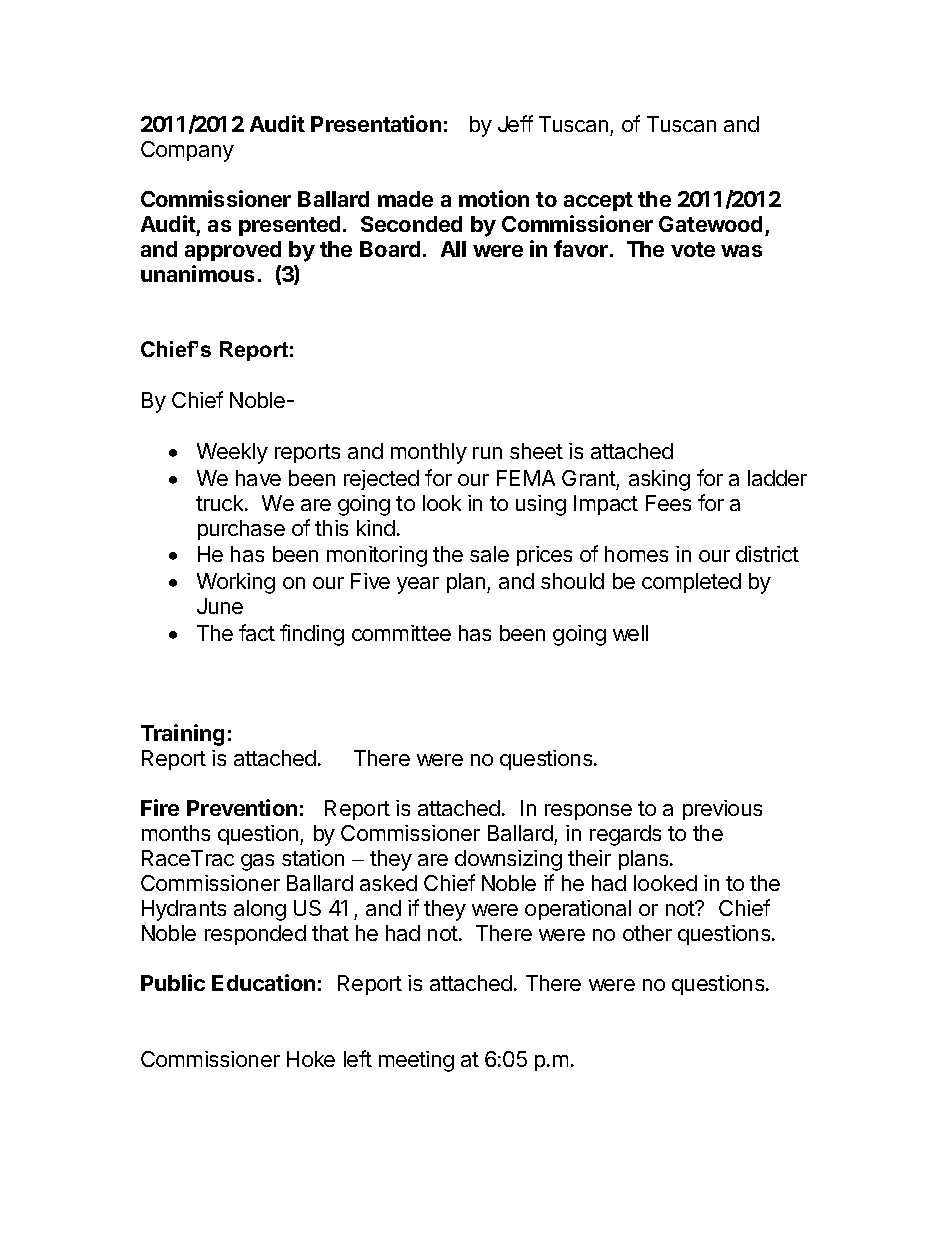 The width and height of the page is (952, 1233). Describe the element at coordinates (515, 123) in the page. I see `Jeff` at that location.
